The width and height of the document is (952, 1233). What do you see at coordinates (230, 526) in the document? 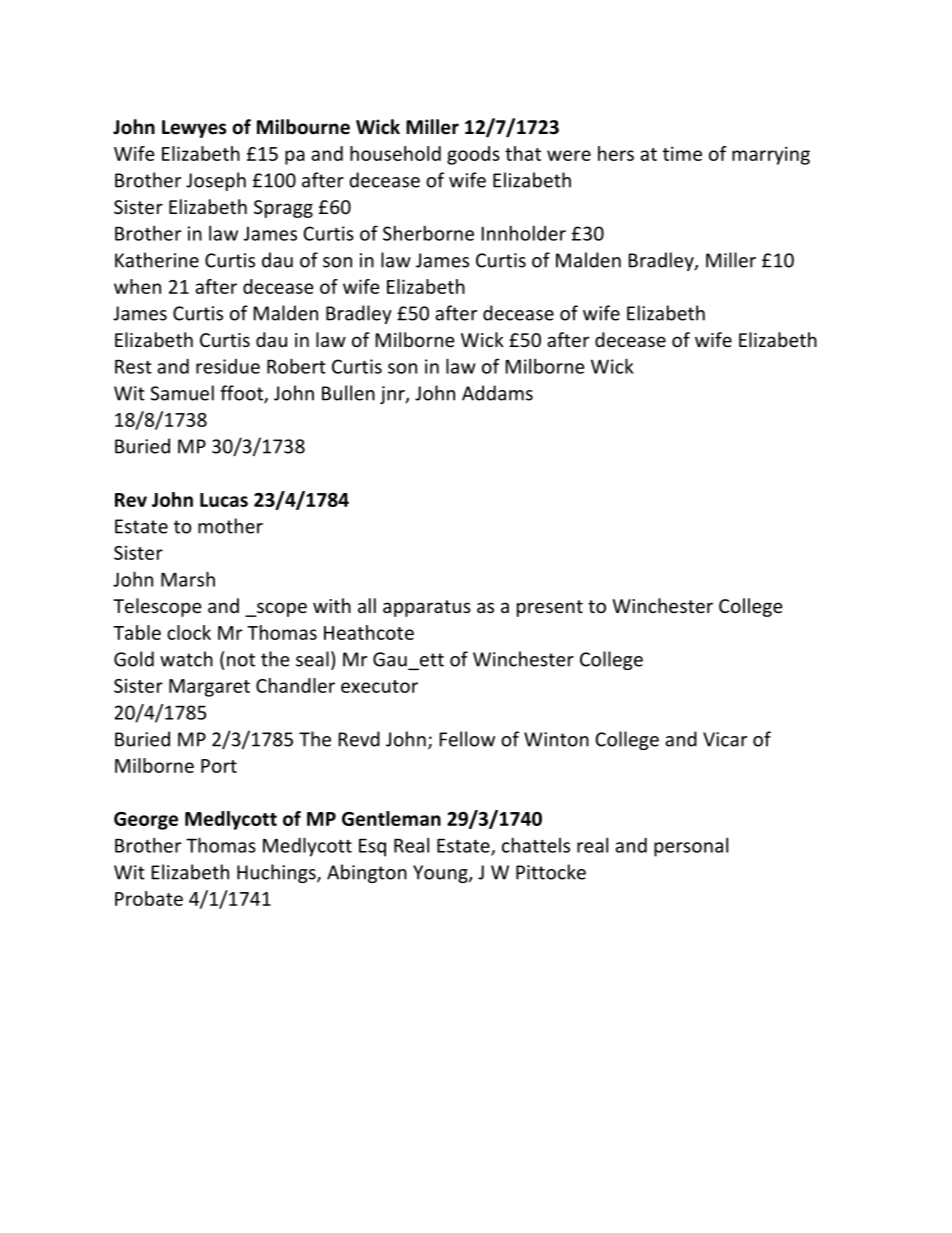
I see `mother` at bounding box center [230, 526].
